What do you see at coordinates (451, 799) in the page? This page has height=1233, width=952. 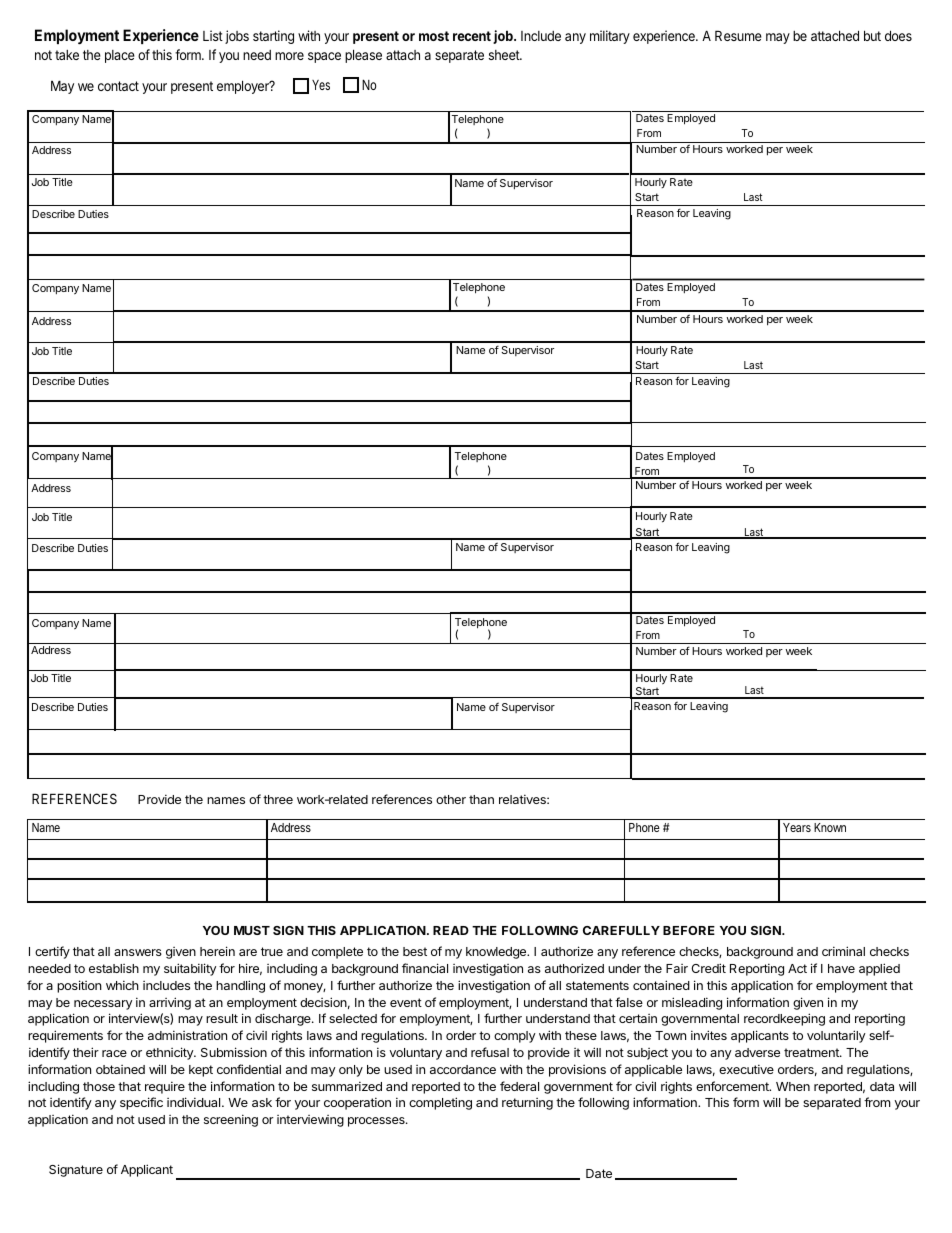 I see `other` at bounding box center [451, 799].
